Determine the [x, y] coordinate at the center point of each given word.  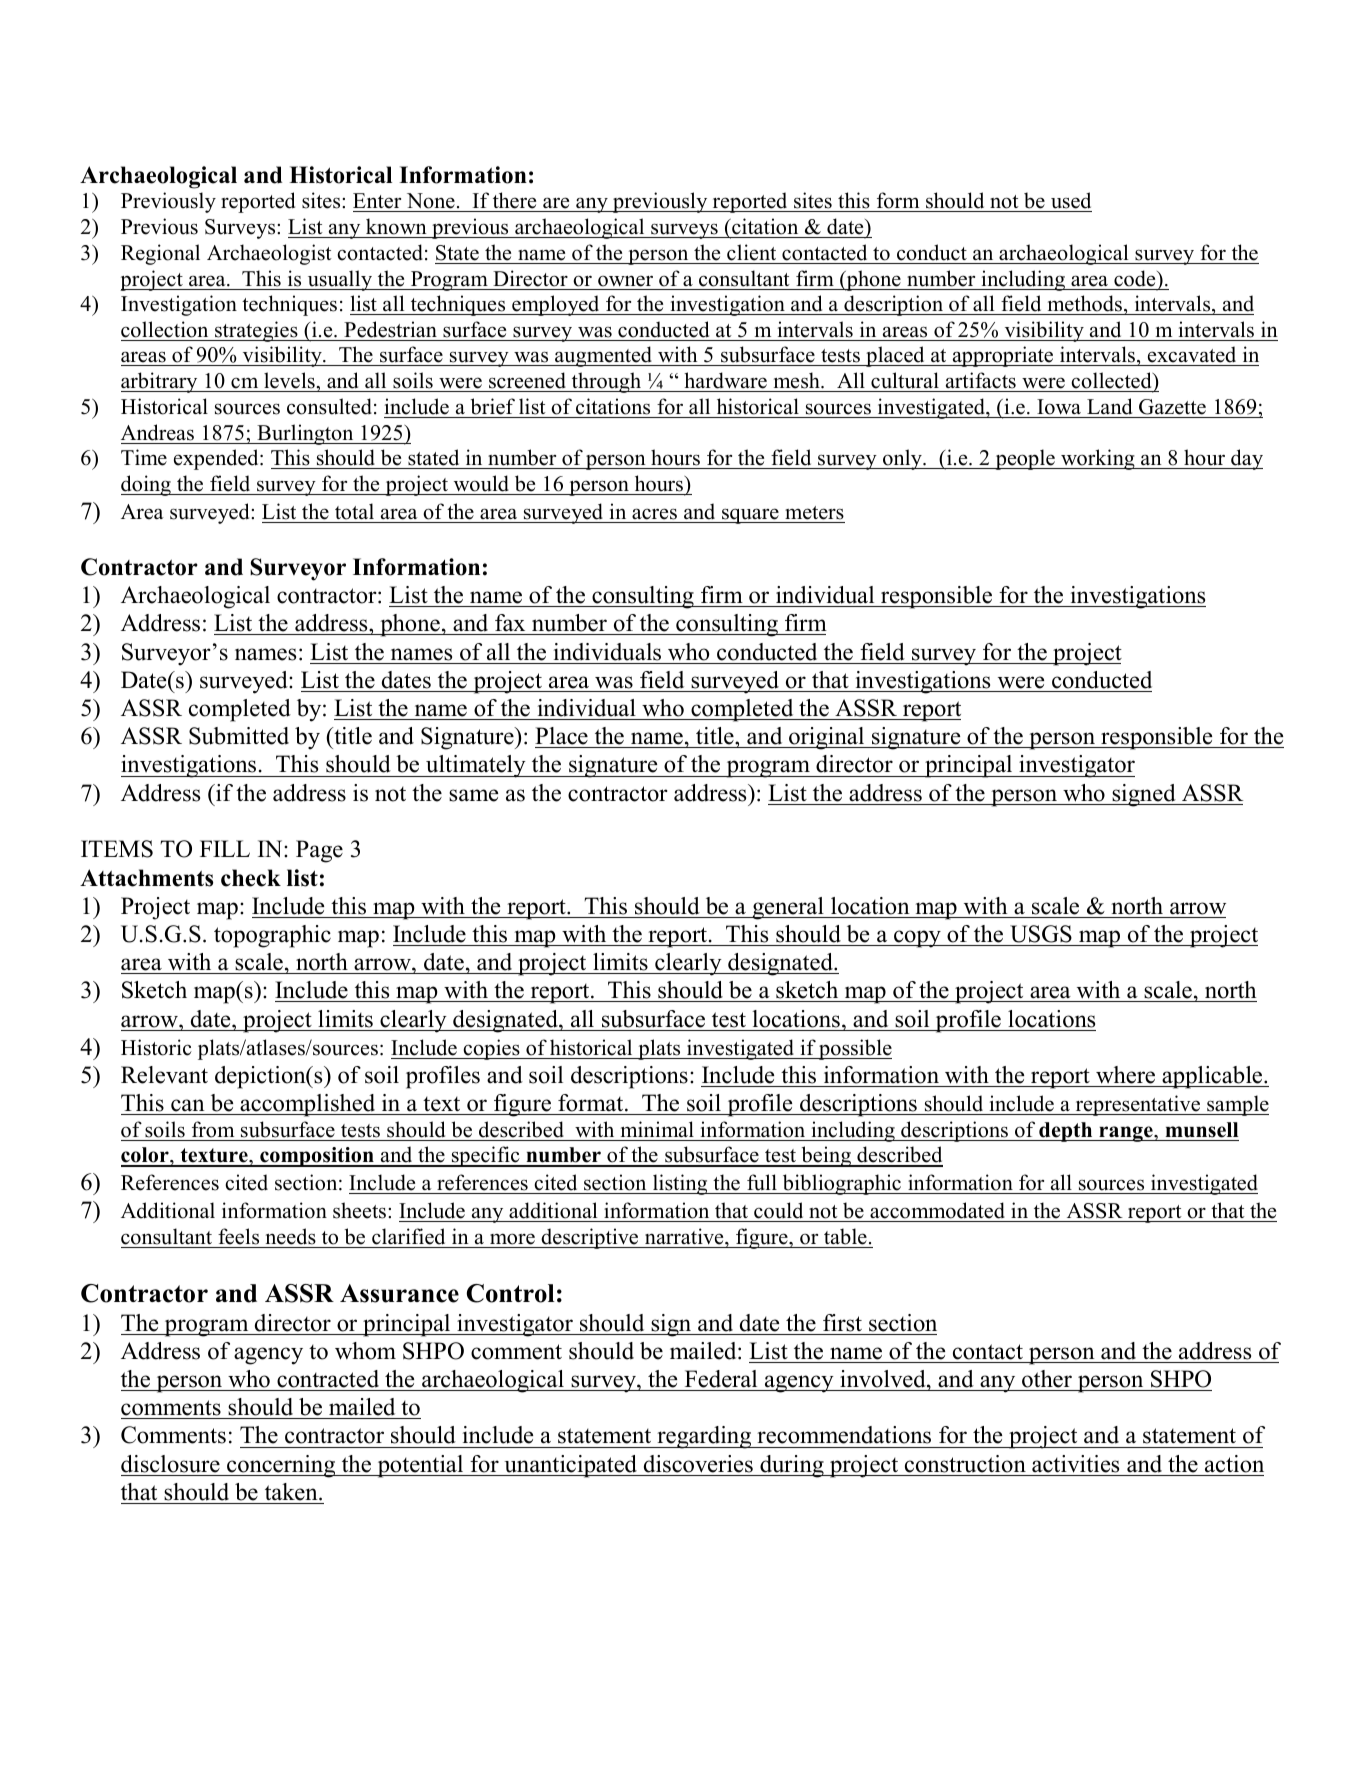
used [1070, 202]
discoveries [698, 1464]
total [354, 511]
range [1126, 1134]
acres [654, 514]
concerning [281, 1466]
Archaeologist [269, 254]
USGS [1041, 934]
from [213, 1129]
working [1098, 459]
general [788, 908]
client [751, 252]
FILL [225, 848]
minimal [657, 1129]
